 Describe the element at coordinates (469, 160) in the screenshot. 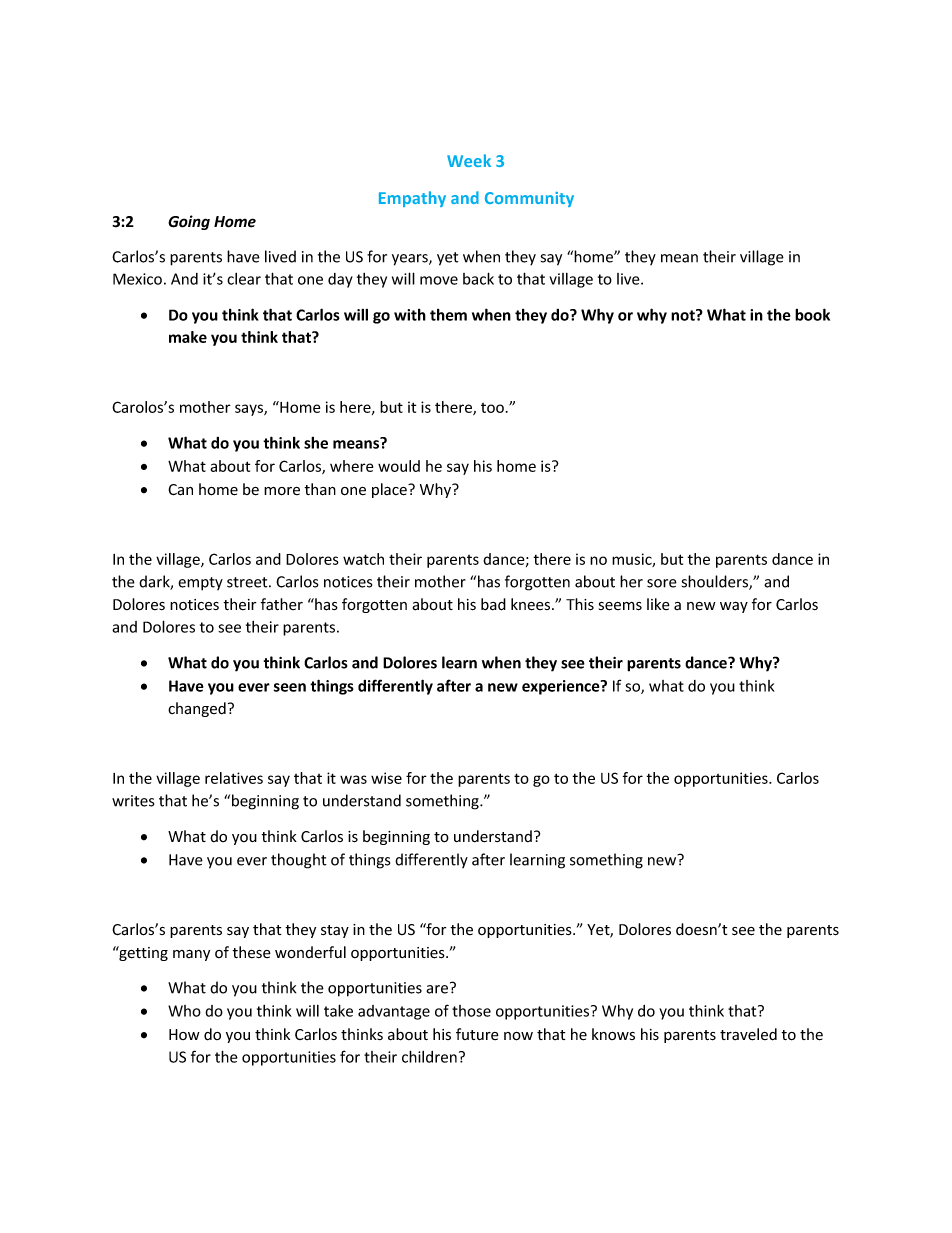

I see `Week` at that location.
